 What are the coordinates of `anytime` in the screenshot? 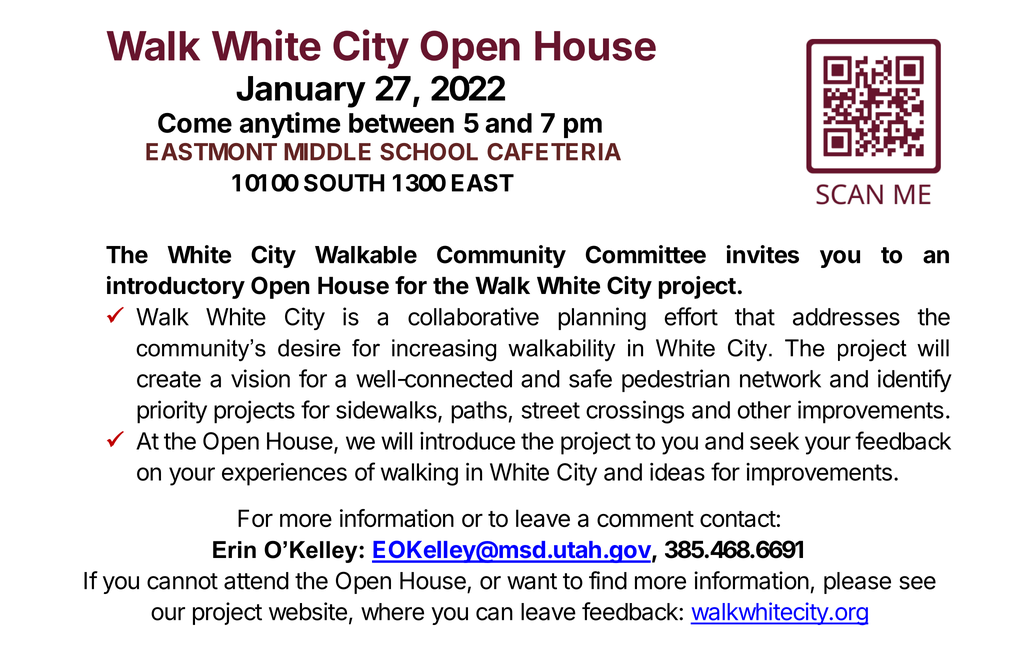 It's located at (290, 125).
